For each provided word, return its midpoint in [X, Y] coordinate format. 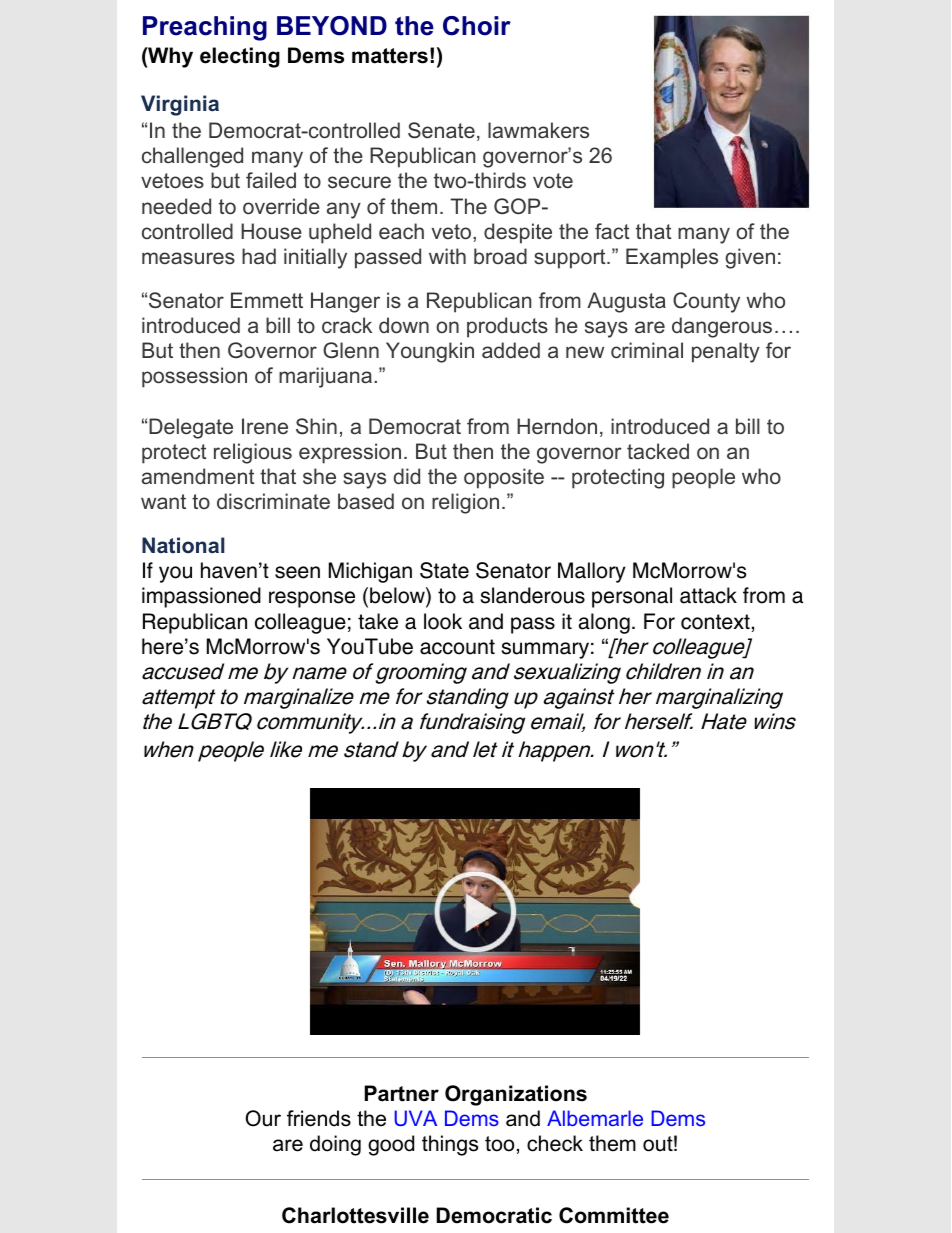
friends [319, 1118]
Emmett [267, 300]
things [450, 1145]
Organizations [516, 1095]
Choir [477, 26]
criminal [647, 350]
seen [297, 572]
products [507, 327]
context [715, 622]
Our [263, 1118]
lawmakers [538, 130]
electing [240, 57]
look [443, 621]
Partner [402, 1093]
